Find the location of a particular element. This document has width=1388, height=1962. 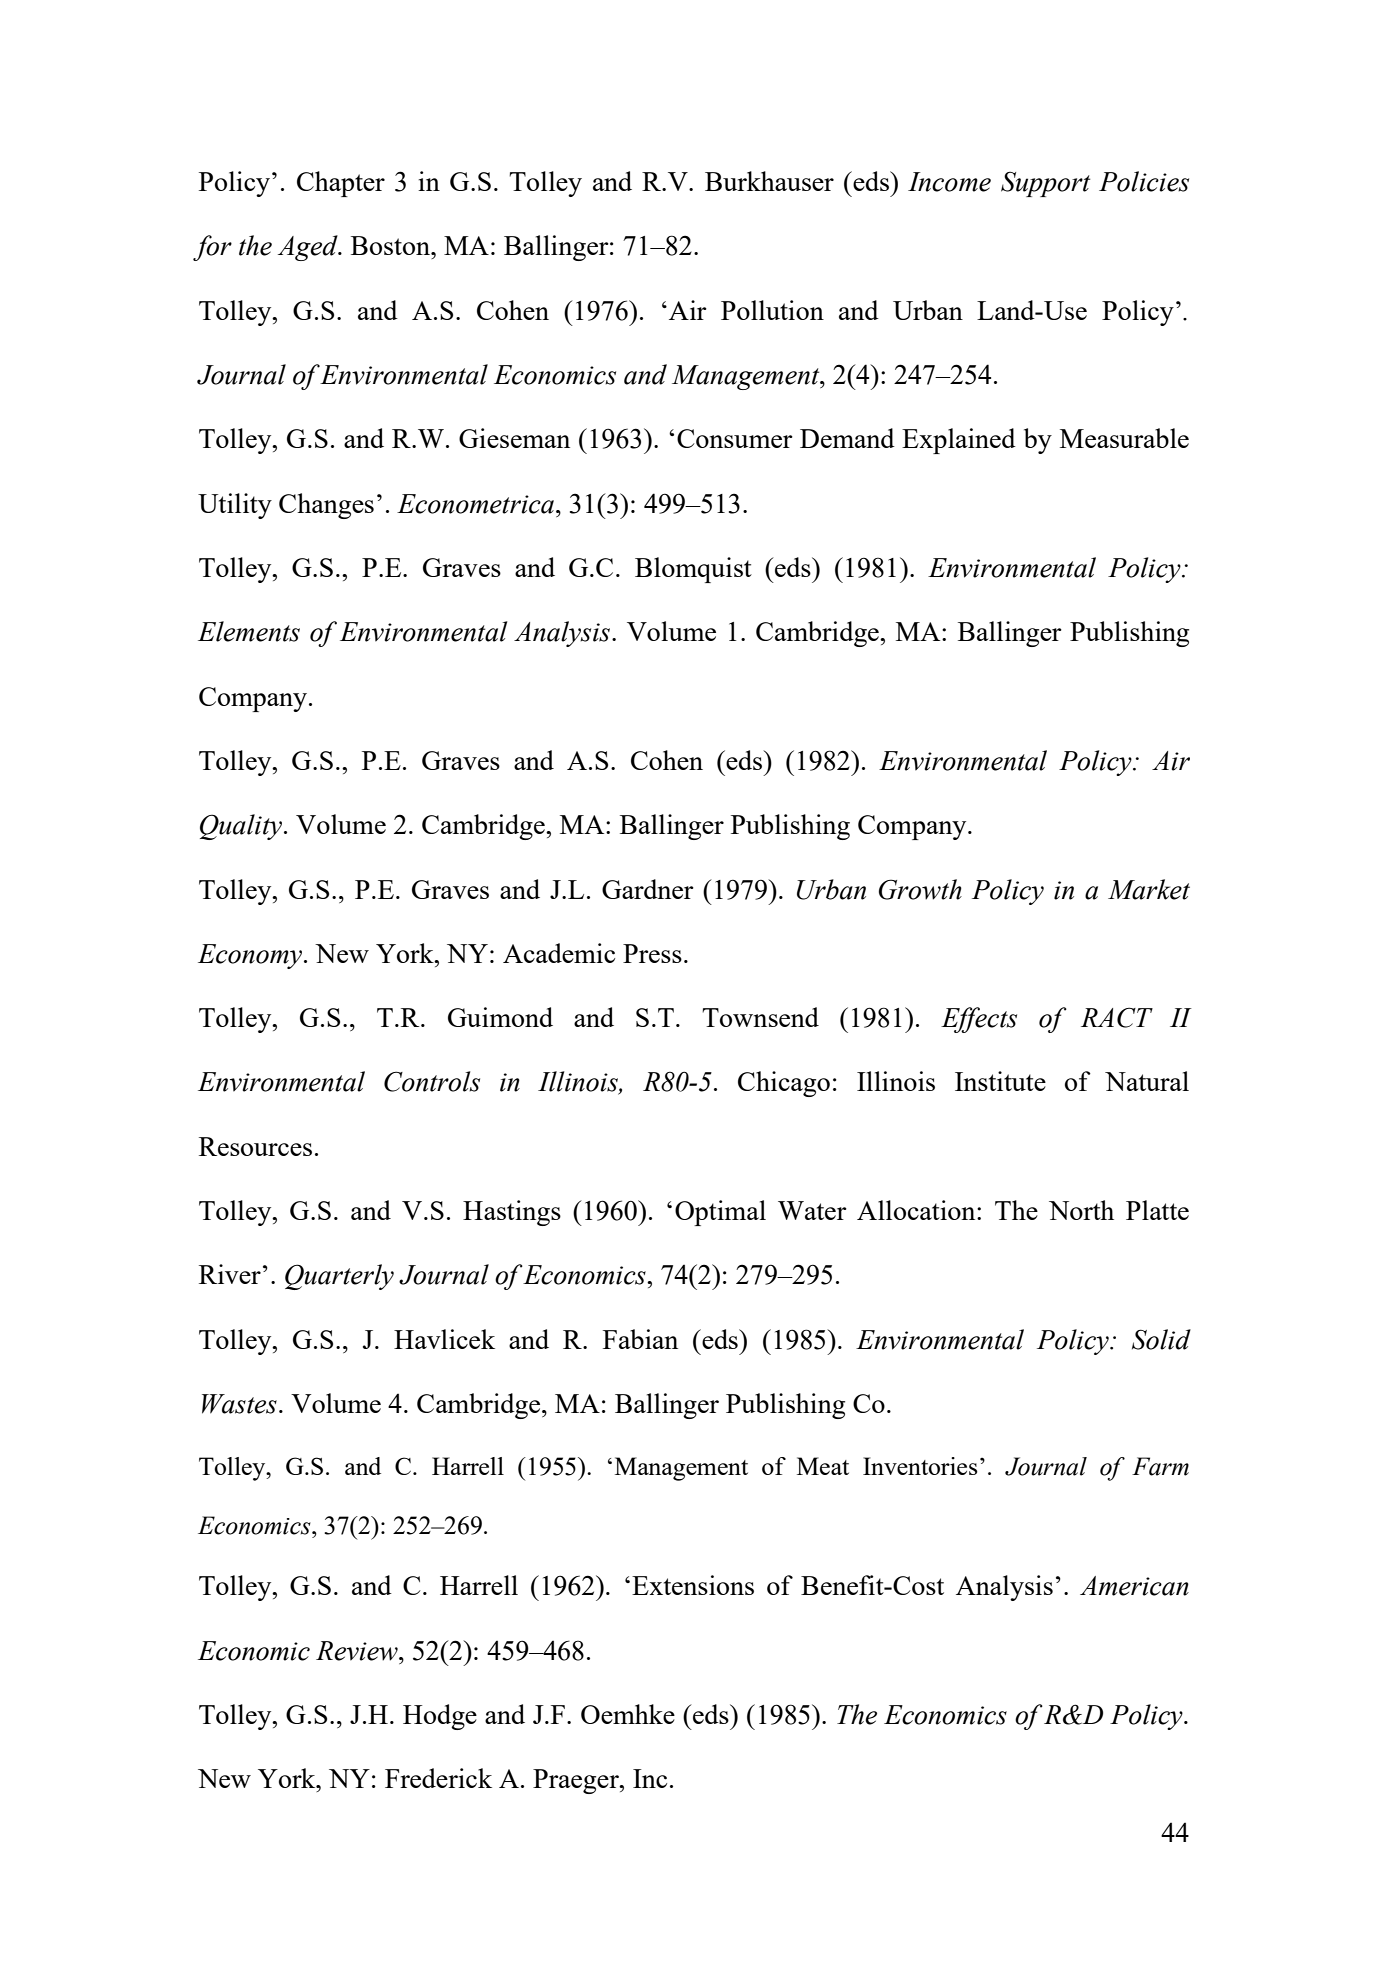

Gardner is located at coordinates (648, 889).
